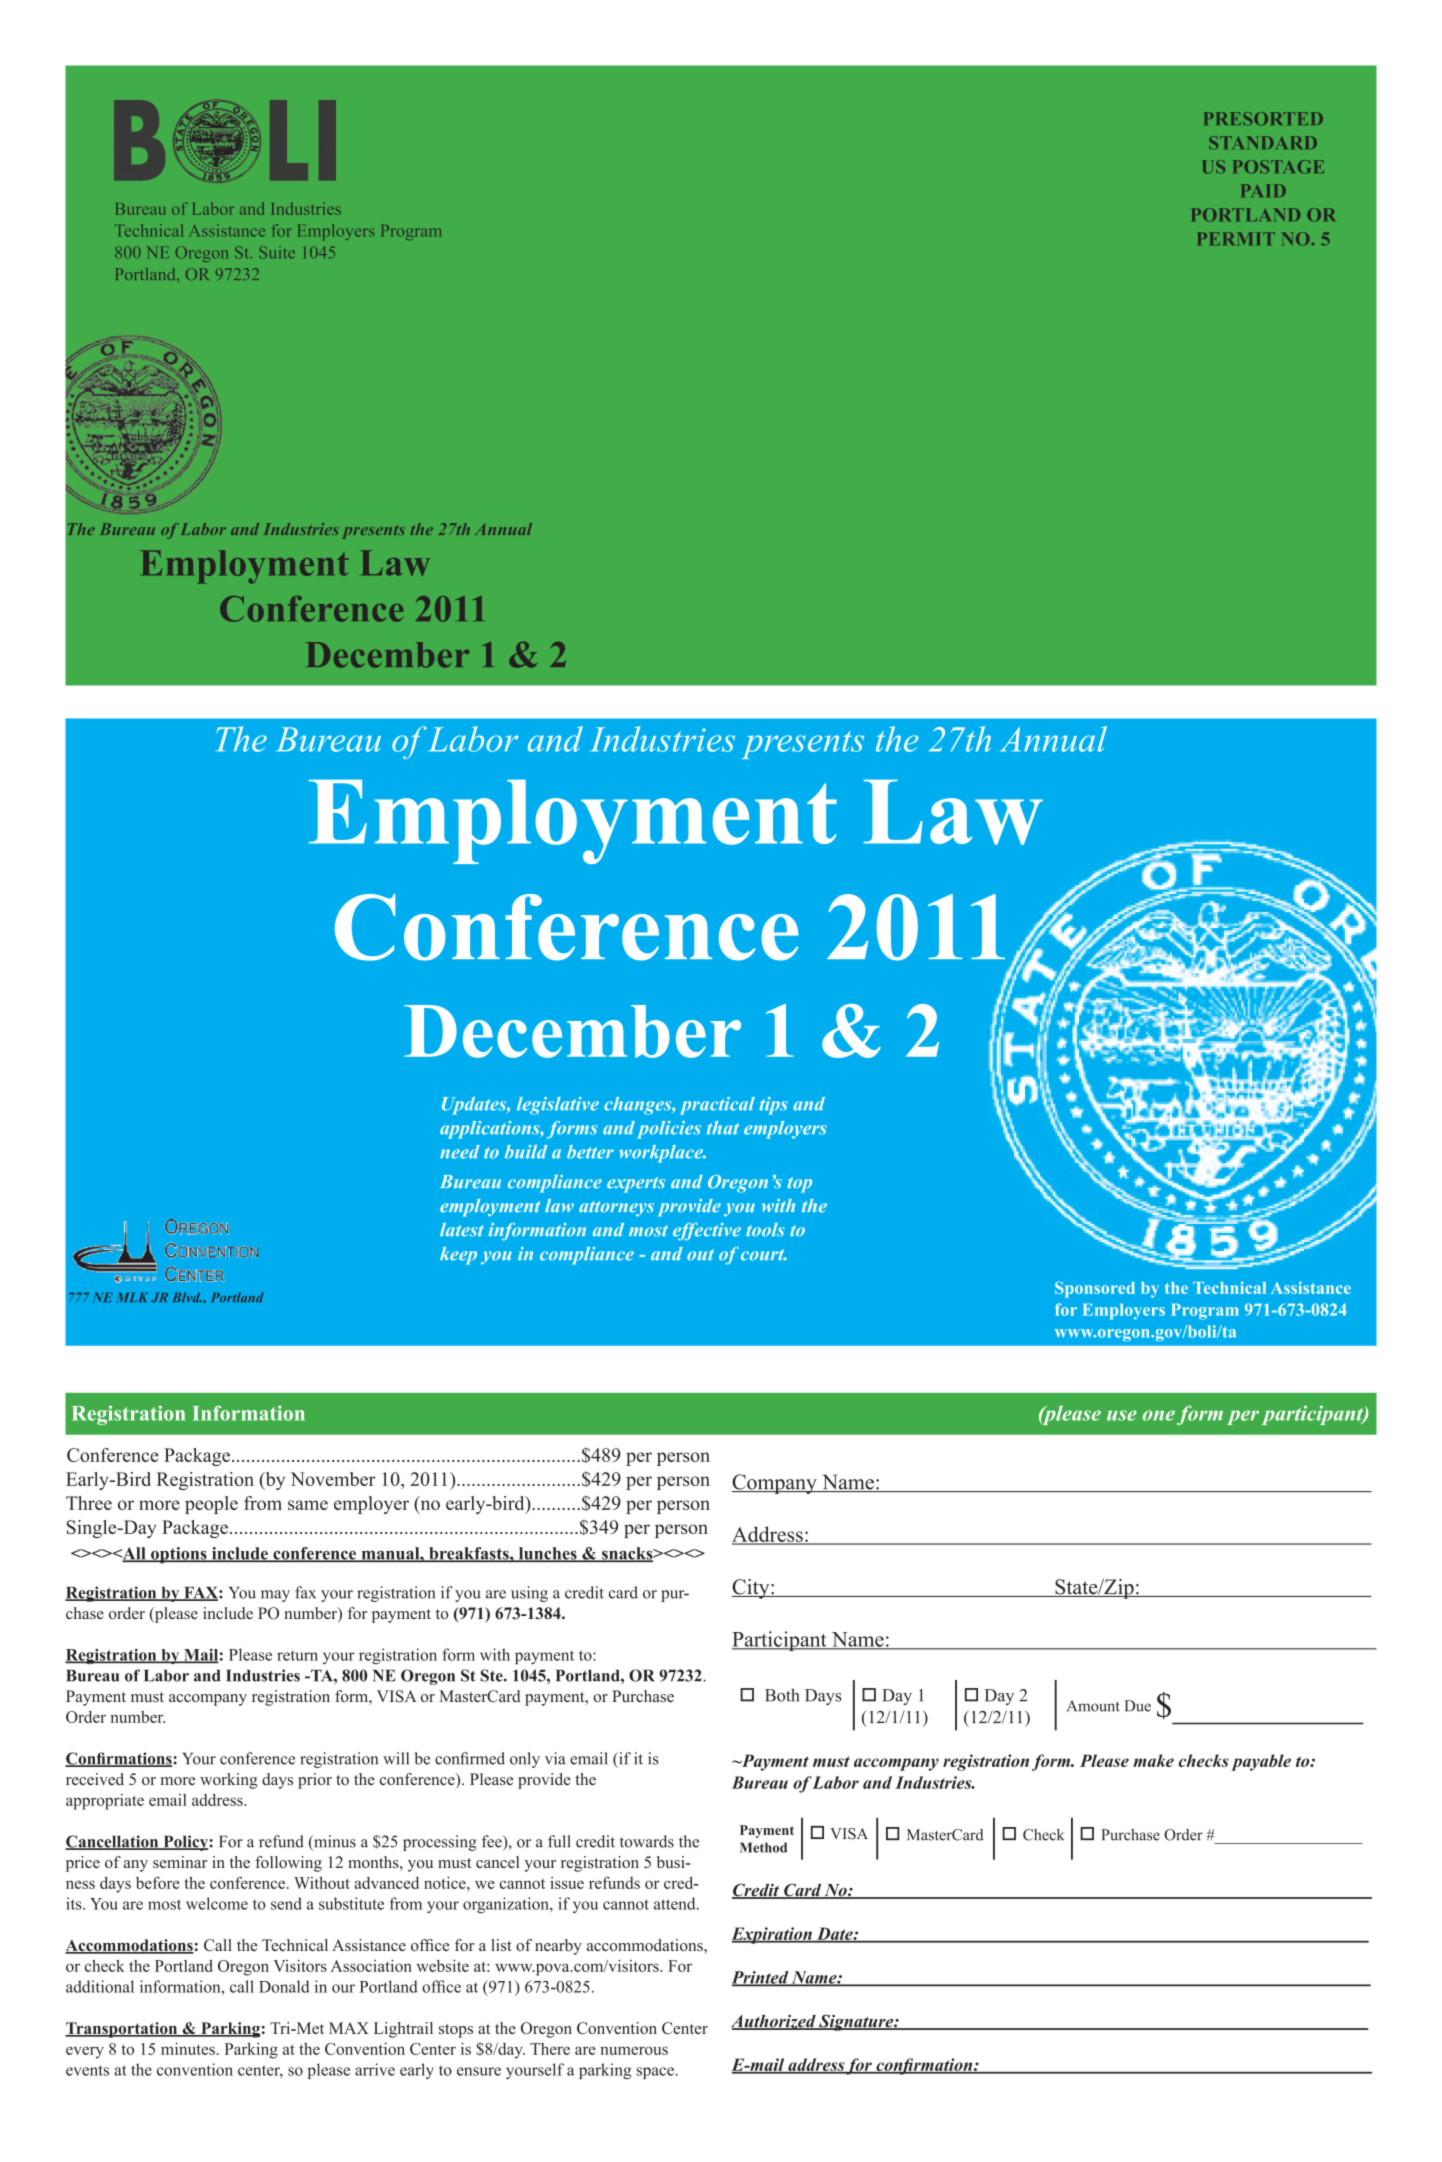  Describe the element at coordinates (1122, 1415) in the document. I see `use` at that location.
